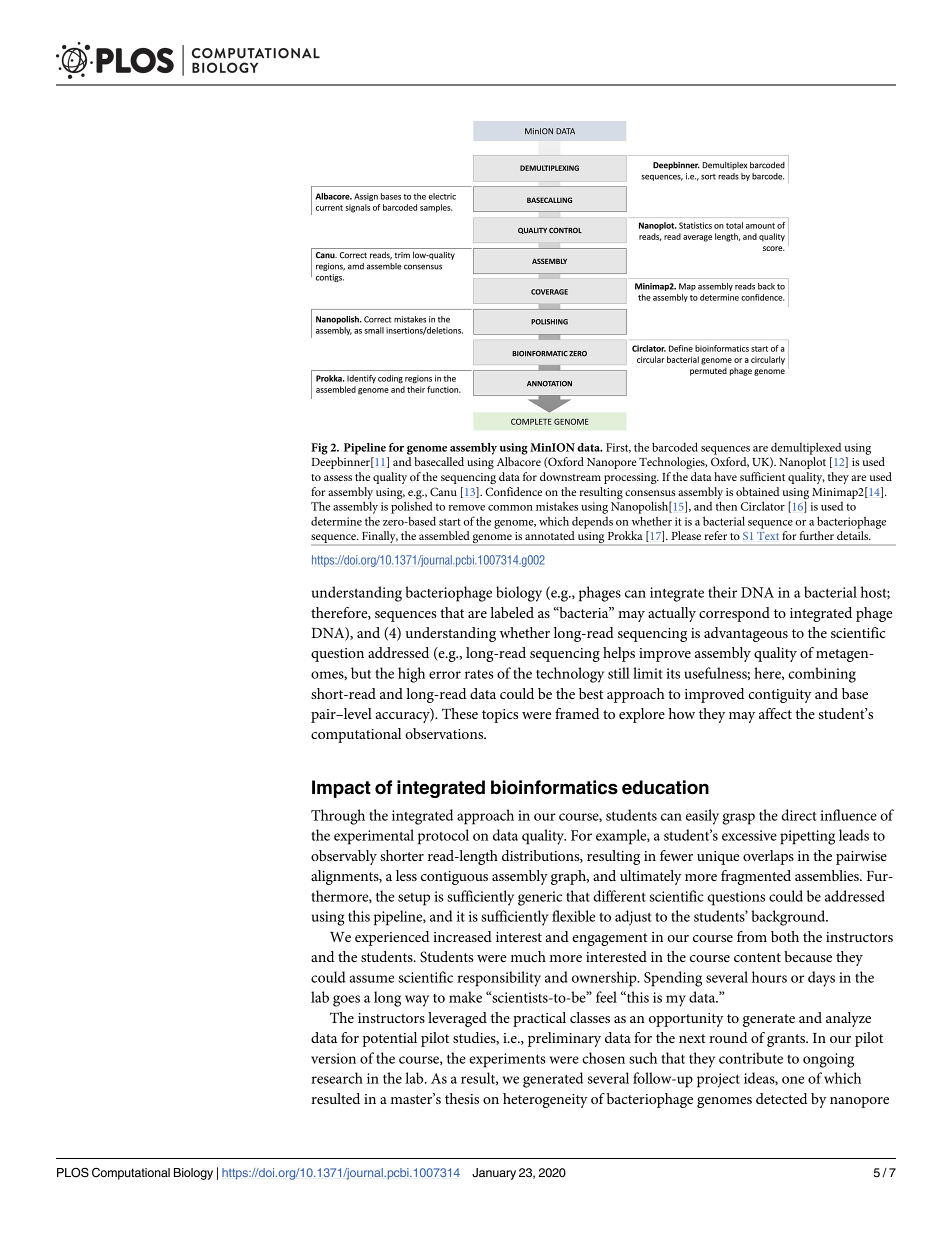  What do you see at coordinates (494, 1174) in the screenshot?
I see `January` at bounding box center [494, 1174].
